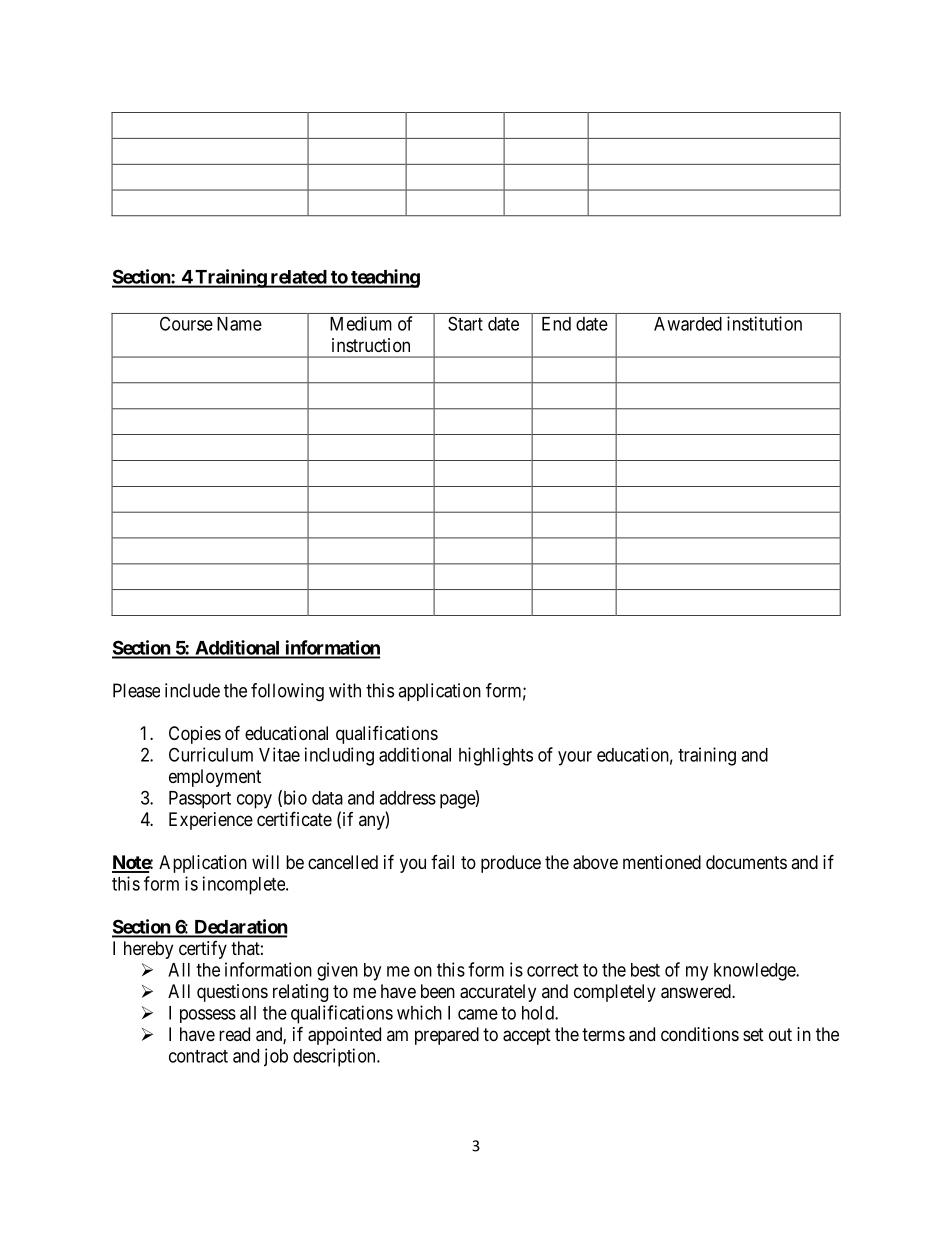  Describe the element at coordinates (662, 862) in the page. I see `mentioned` at that location.
